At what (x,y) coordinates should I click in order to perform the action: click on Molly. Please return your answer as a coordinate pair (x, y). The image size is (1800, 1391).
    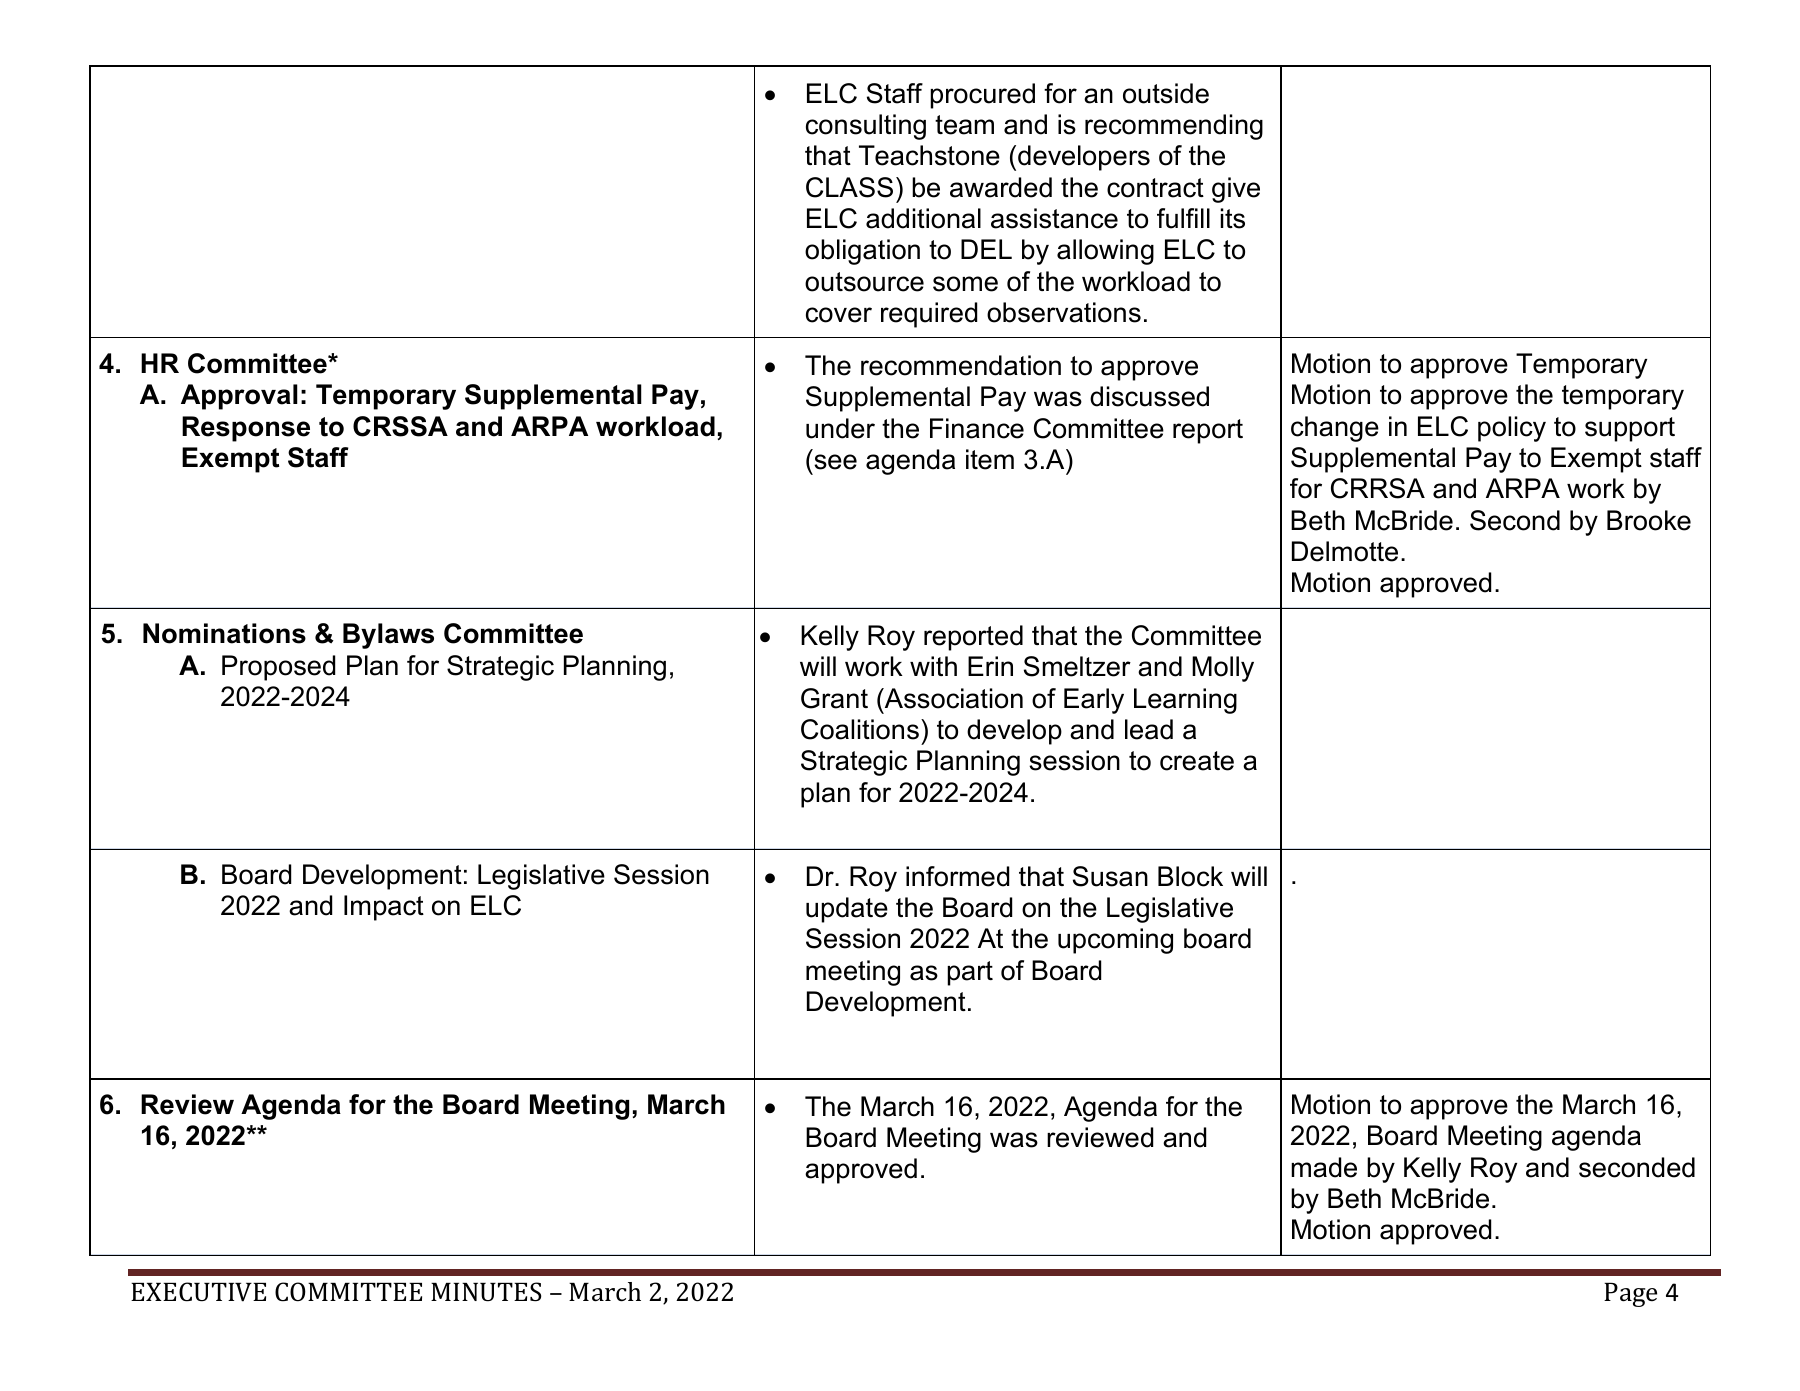
    Looking at the image, I should click on (1223, 669).
